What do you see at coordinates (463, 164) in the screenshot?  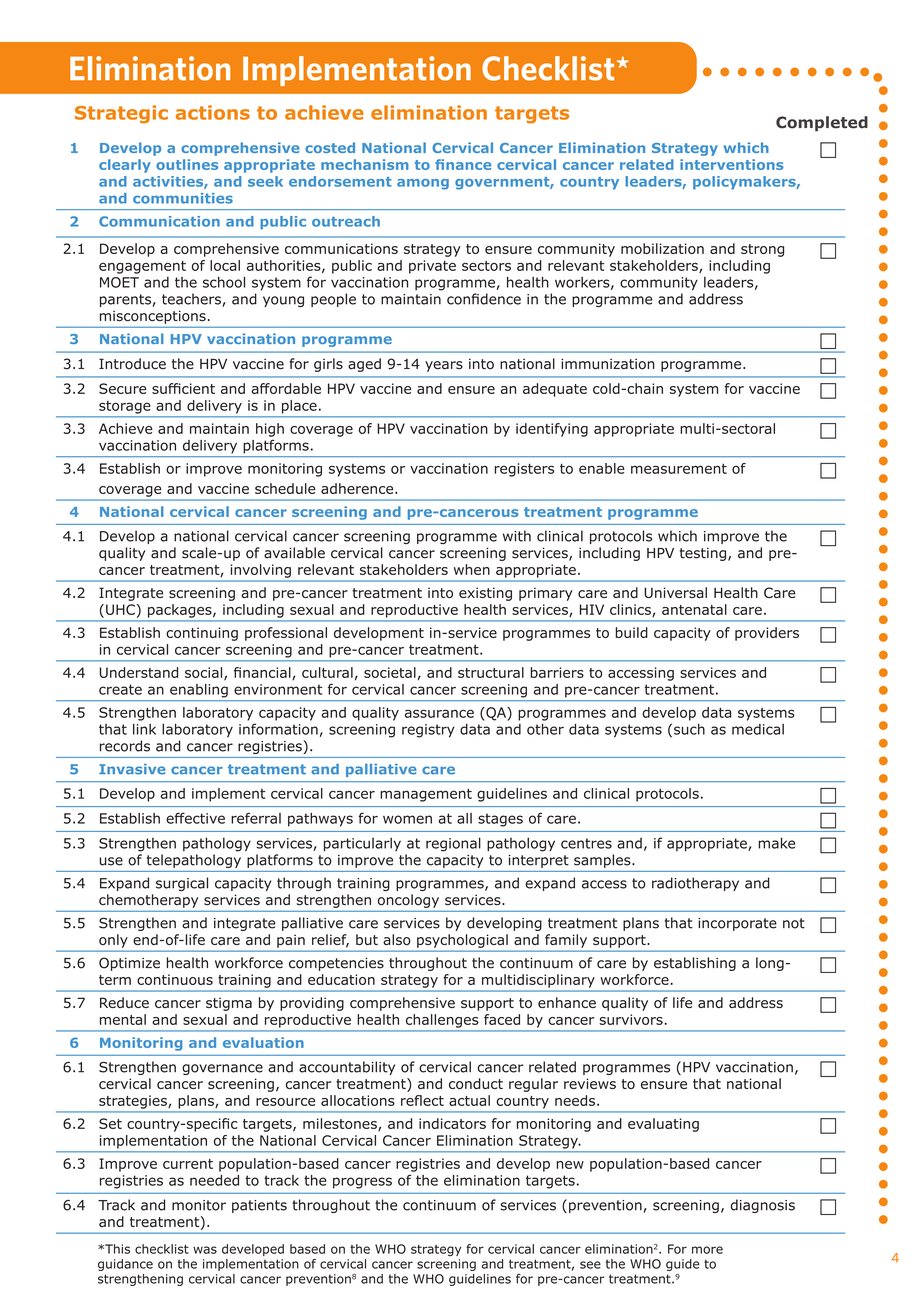 I see `finance` at bounding box center [463, 164].
